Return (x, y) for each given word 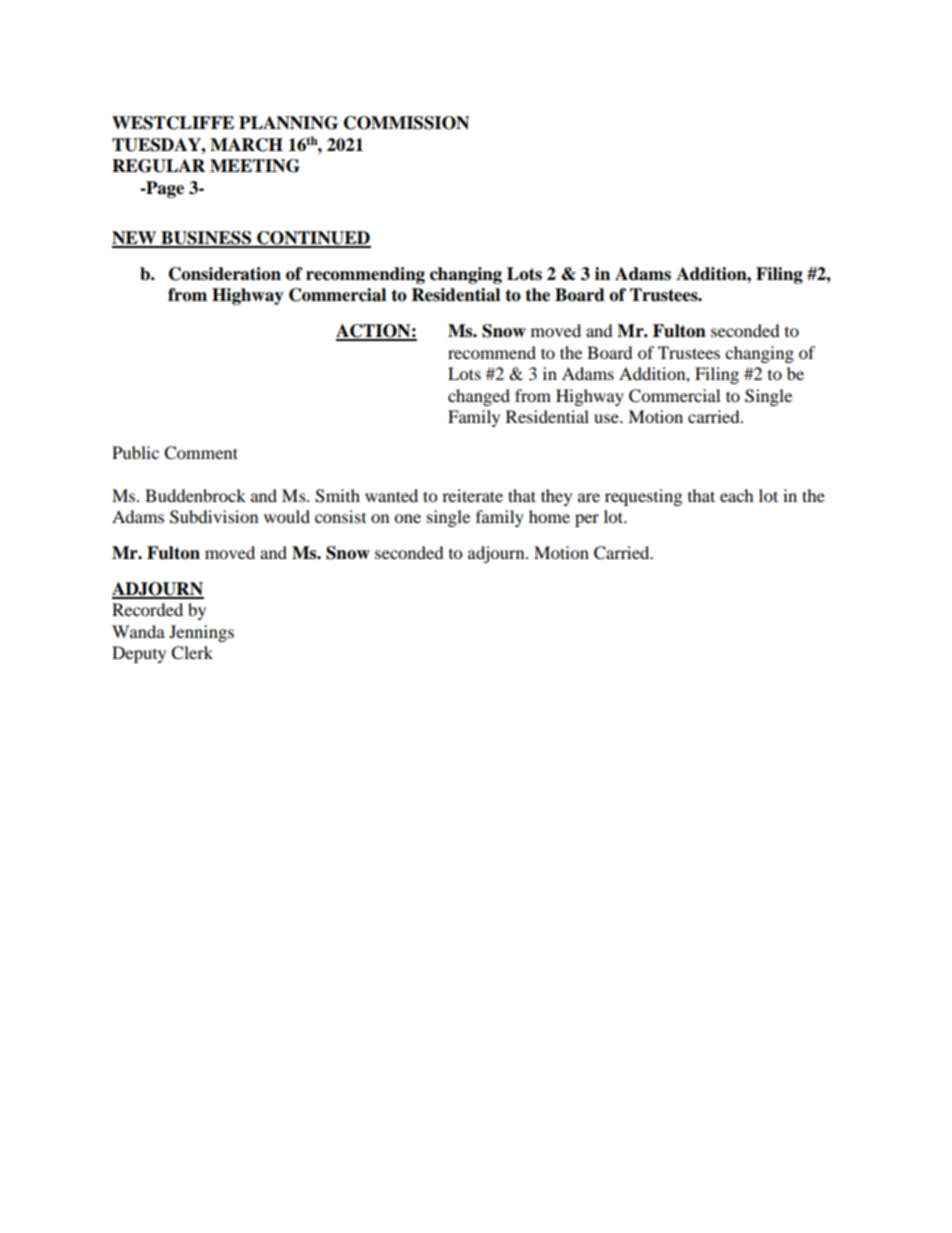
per (587, 520)
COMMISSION (406, 123)
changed (479, 397)
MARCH (246, 145)
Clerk (192, 653)
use (607, 418)
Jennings (201, 633)
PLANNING (288, 123)
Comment (201, 453)
